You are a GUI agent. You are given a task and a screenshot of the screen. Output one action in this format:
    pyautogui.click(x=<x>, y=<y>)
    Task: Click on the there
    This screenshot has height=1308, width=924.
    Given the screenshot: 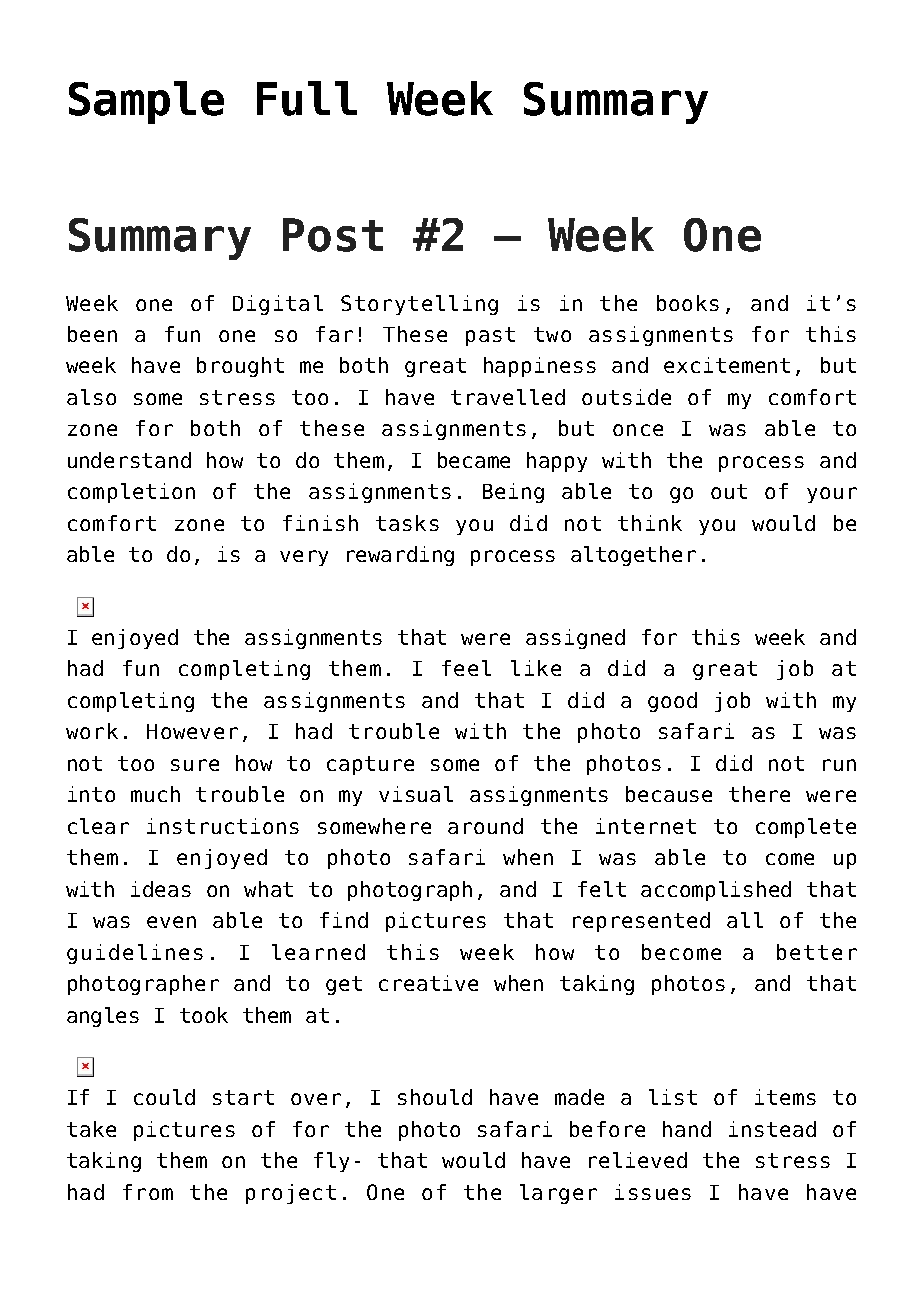 What is the action you would take?
    pyautogui.click(x=759, y=794)
